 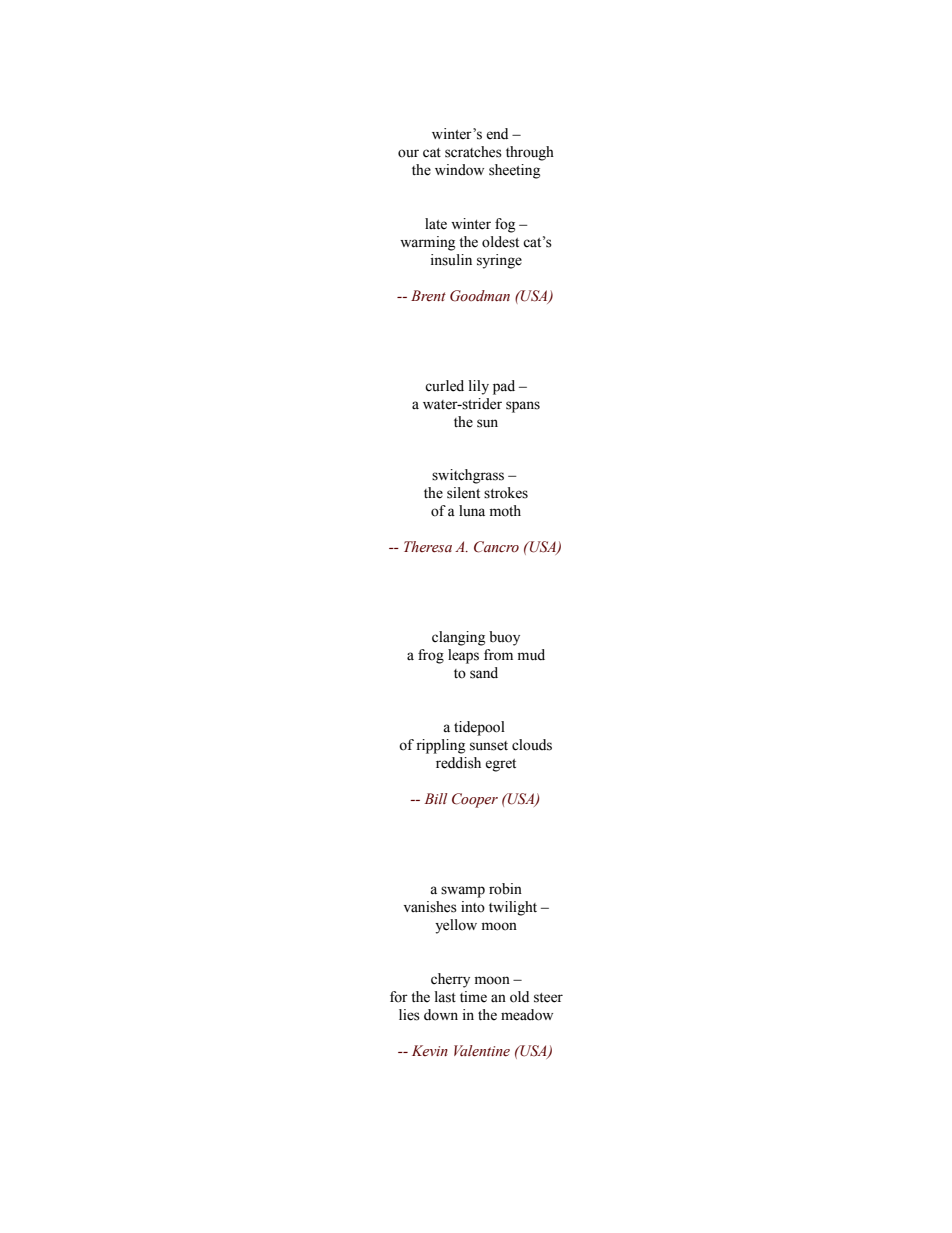 I want to click on our, so click(x=408, y=153).
